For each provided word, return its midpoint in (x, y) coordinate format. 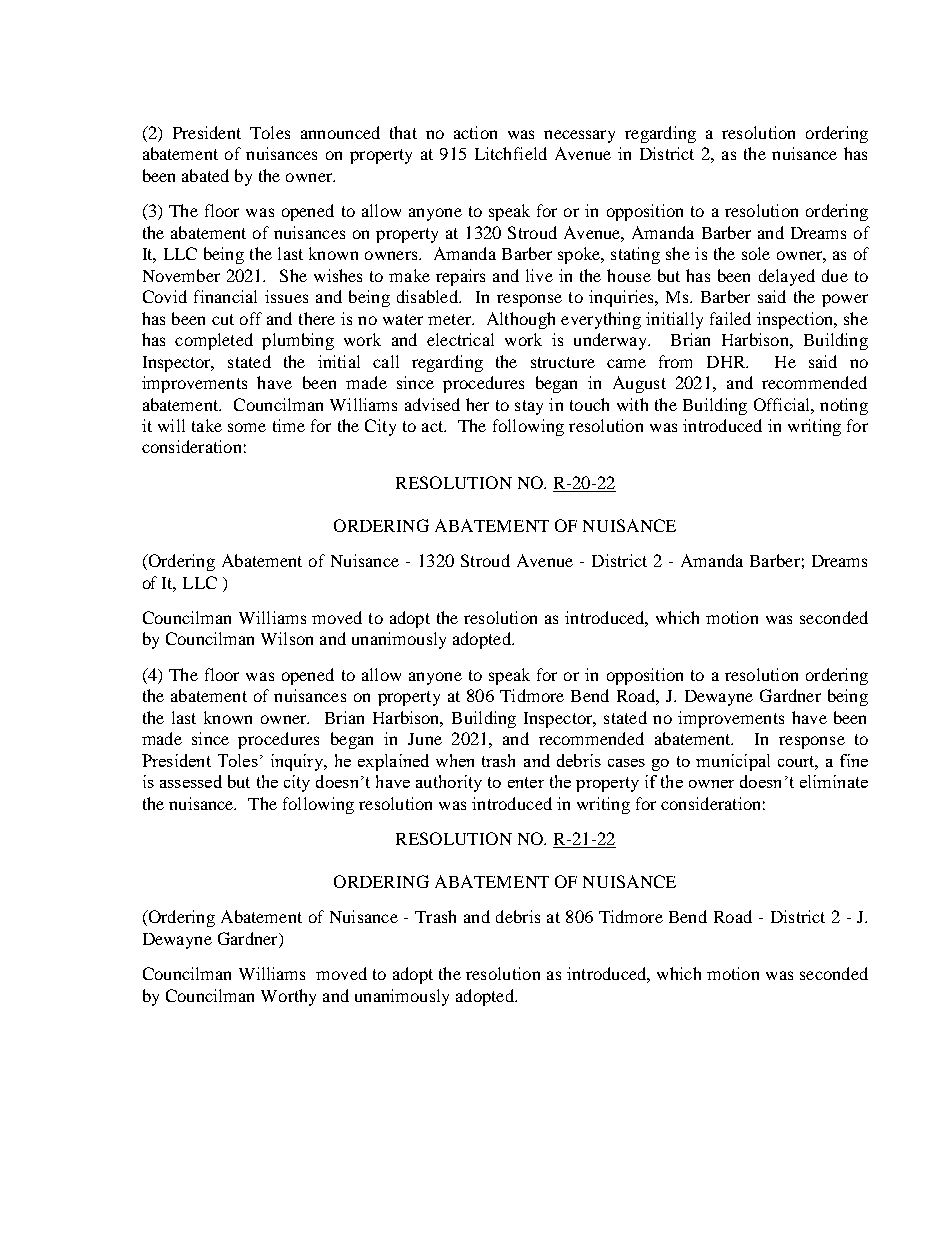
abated (205, 175)
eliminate (834, 781)
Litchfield (511, 153)
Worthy (288, 997)
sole (756, 253)
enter (526, 782)
